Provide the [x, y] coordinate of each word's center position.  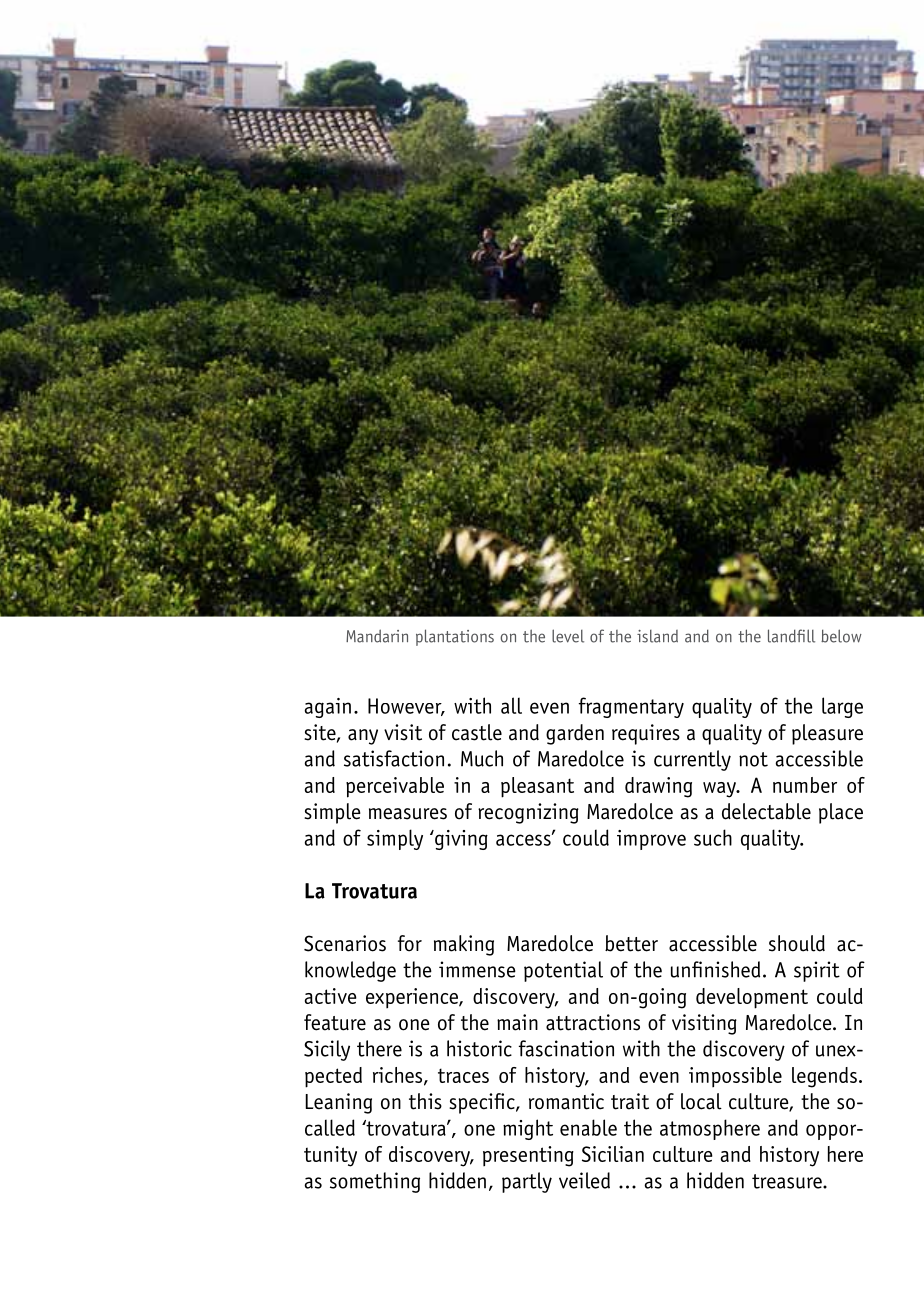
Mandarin [377, 636]
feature [335, 1022]
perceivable [395, 787]
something [375, 1182]
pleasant [537, 787]
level [568, 636]
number [805, 785]
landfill [791, 636]
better [631, 943]
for [410, 943]
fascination [566, 1048]
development [752, 998]
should [797, 943]
